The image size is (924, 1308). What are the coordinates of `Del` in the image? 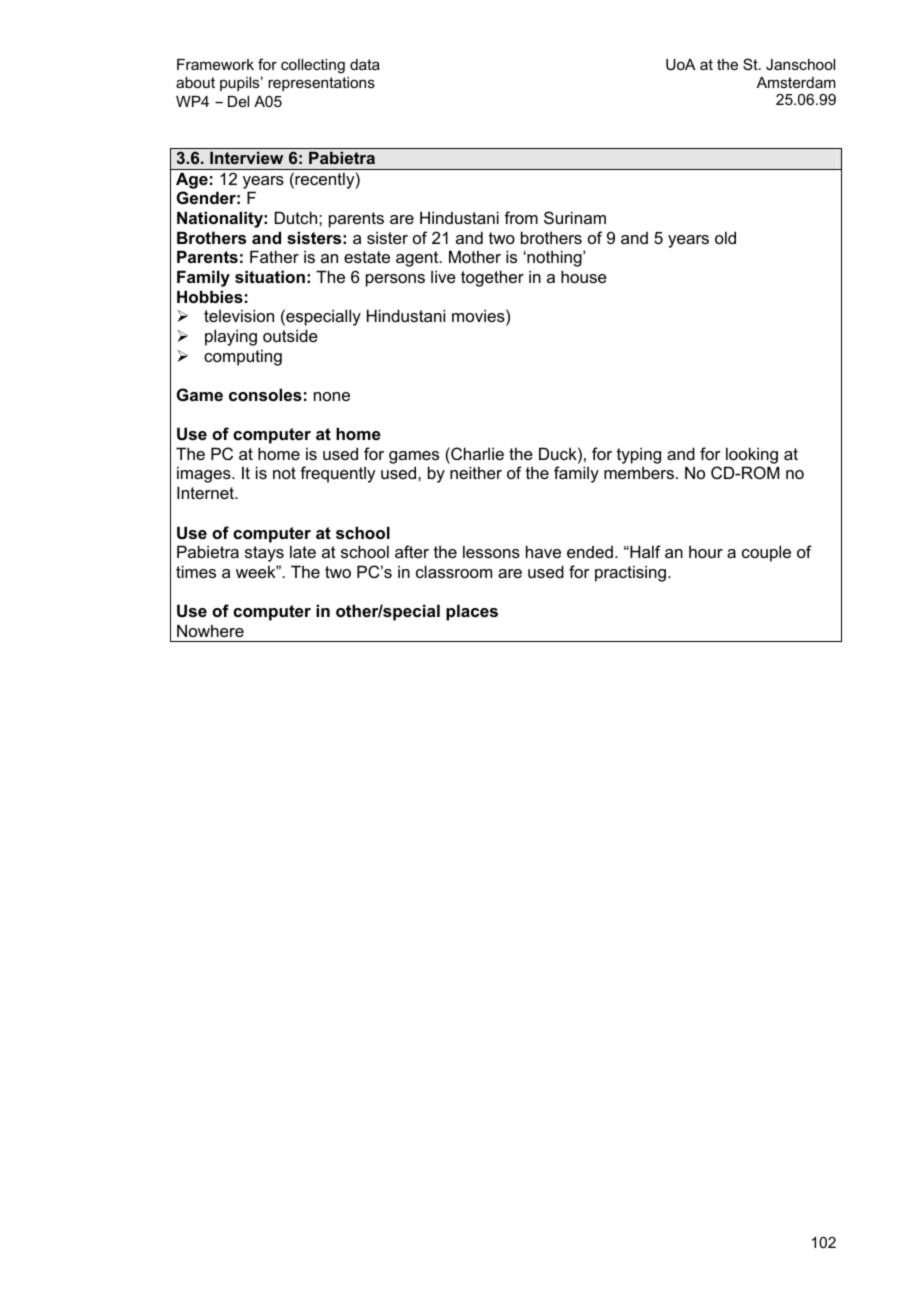 It's located at (238, 101).
